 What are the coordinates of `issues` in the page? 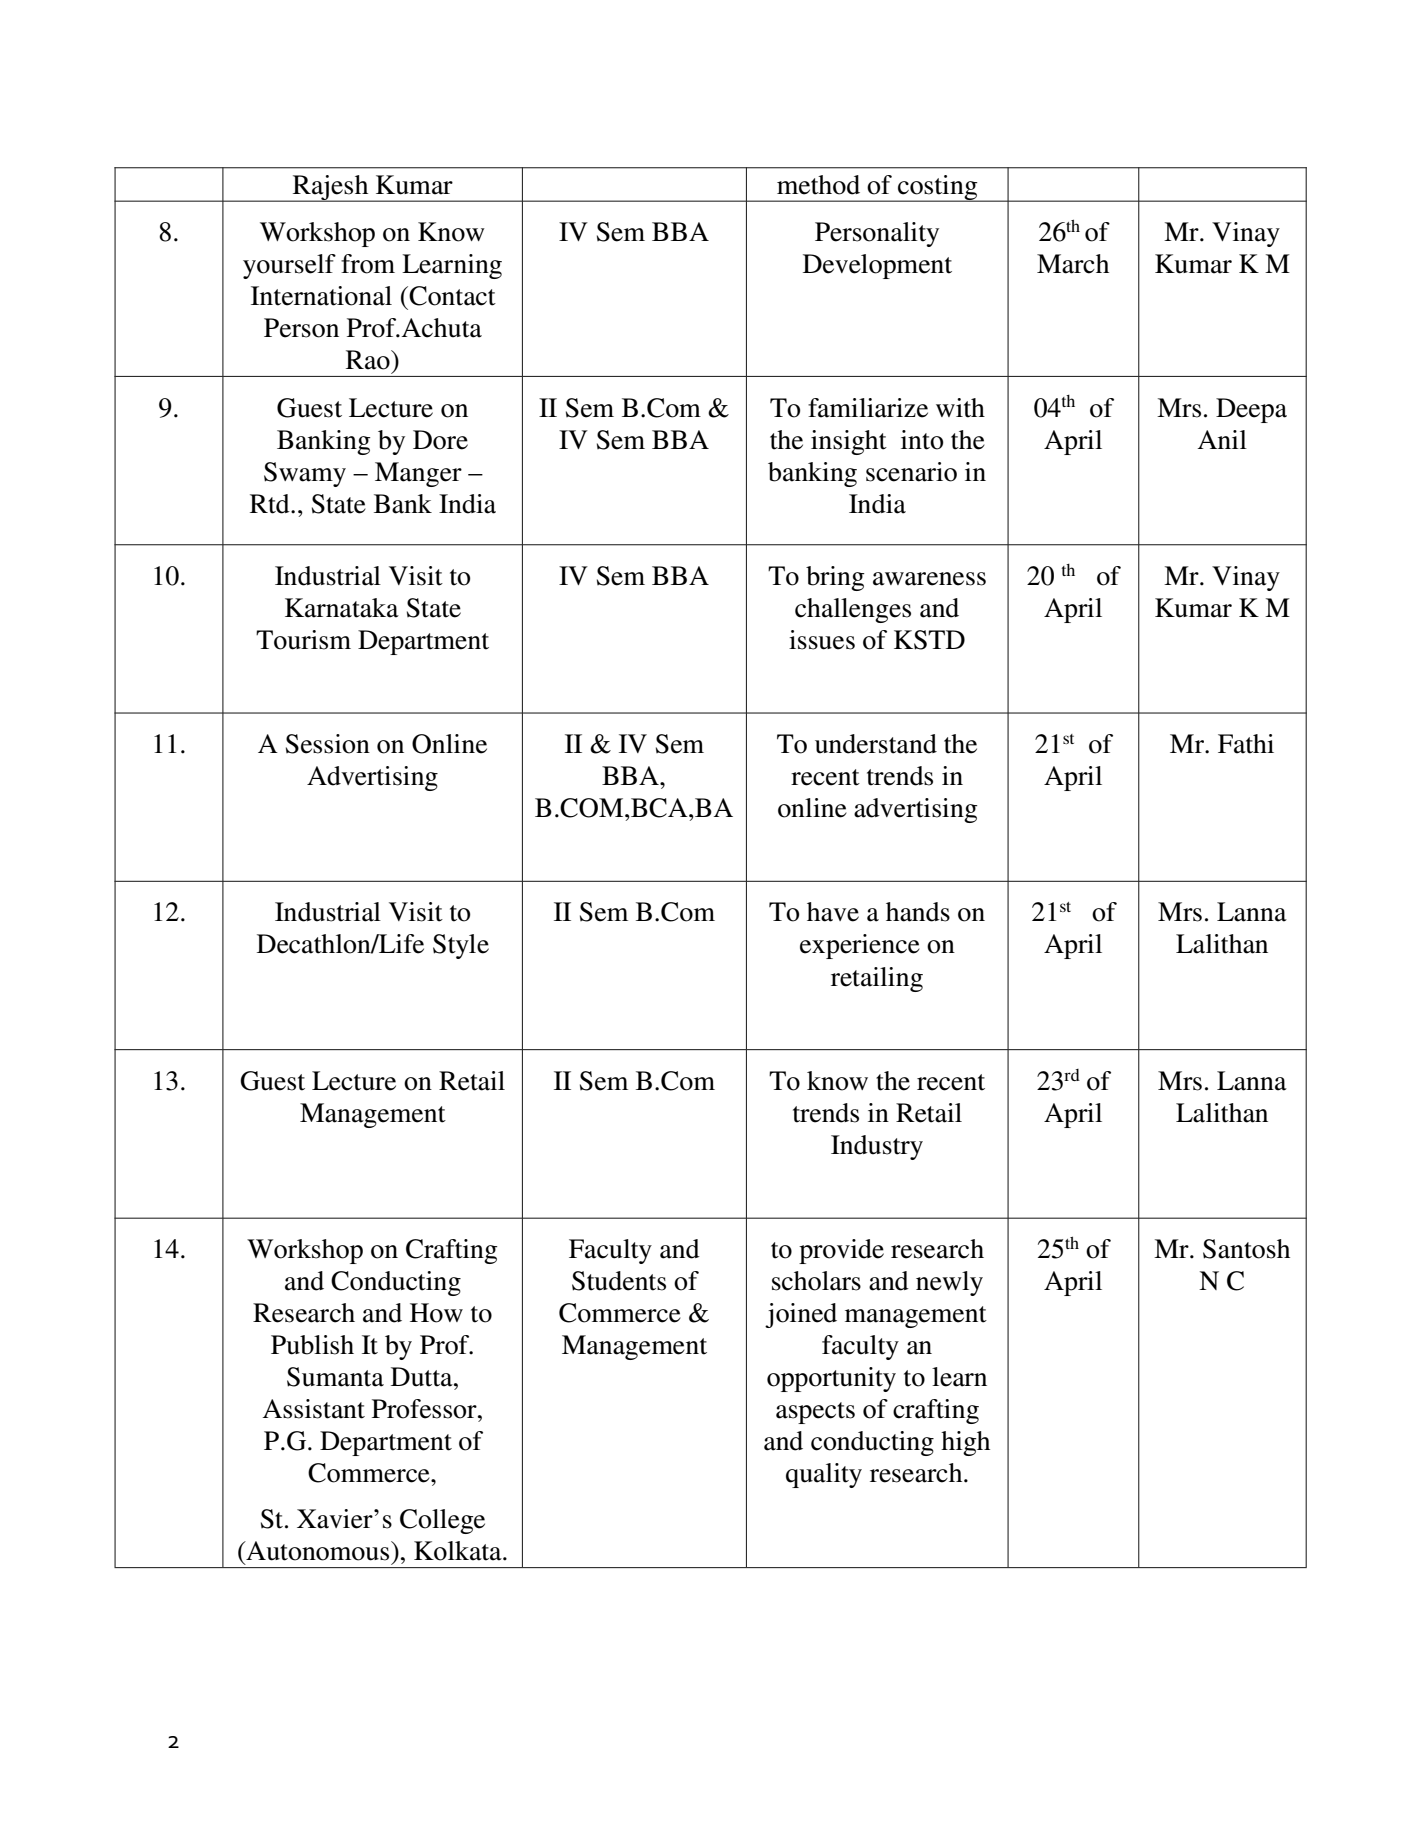 It's located at (822, 640).
